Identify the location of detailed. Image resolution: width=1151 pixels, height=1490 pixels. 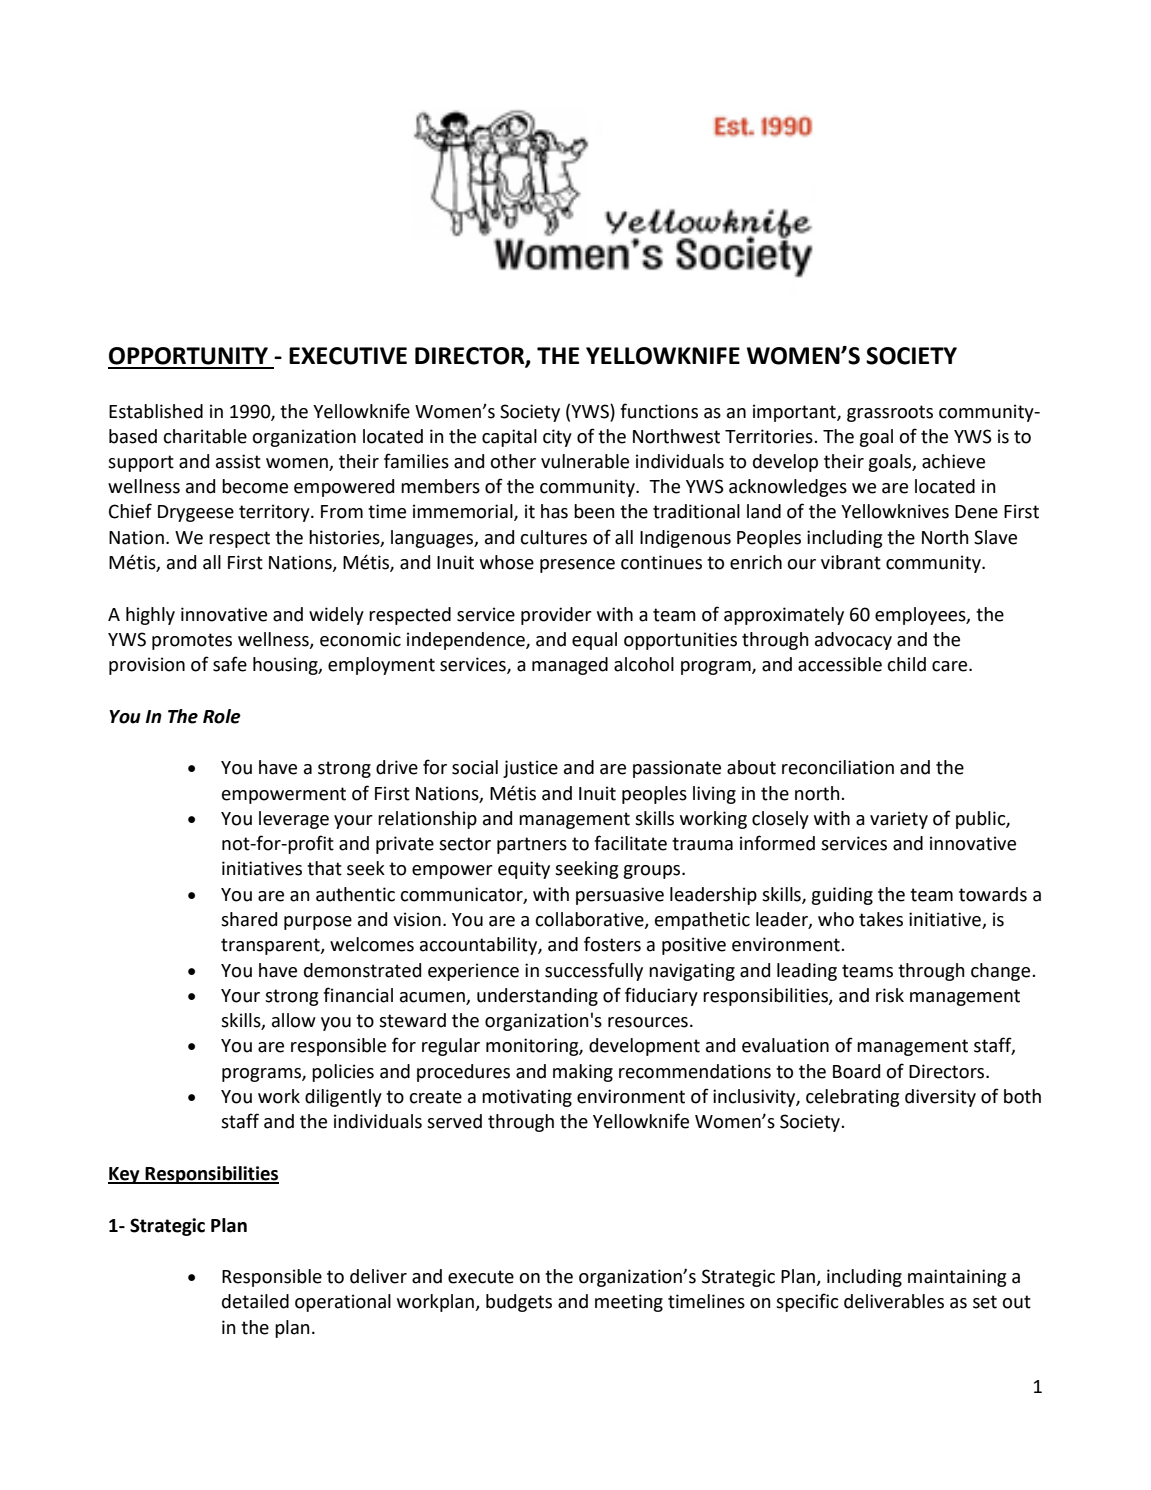
(255, 1301).
